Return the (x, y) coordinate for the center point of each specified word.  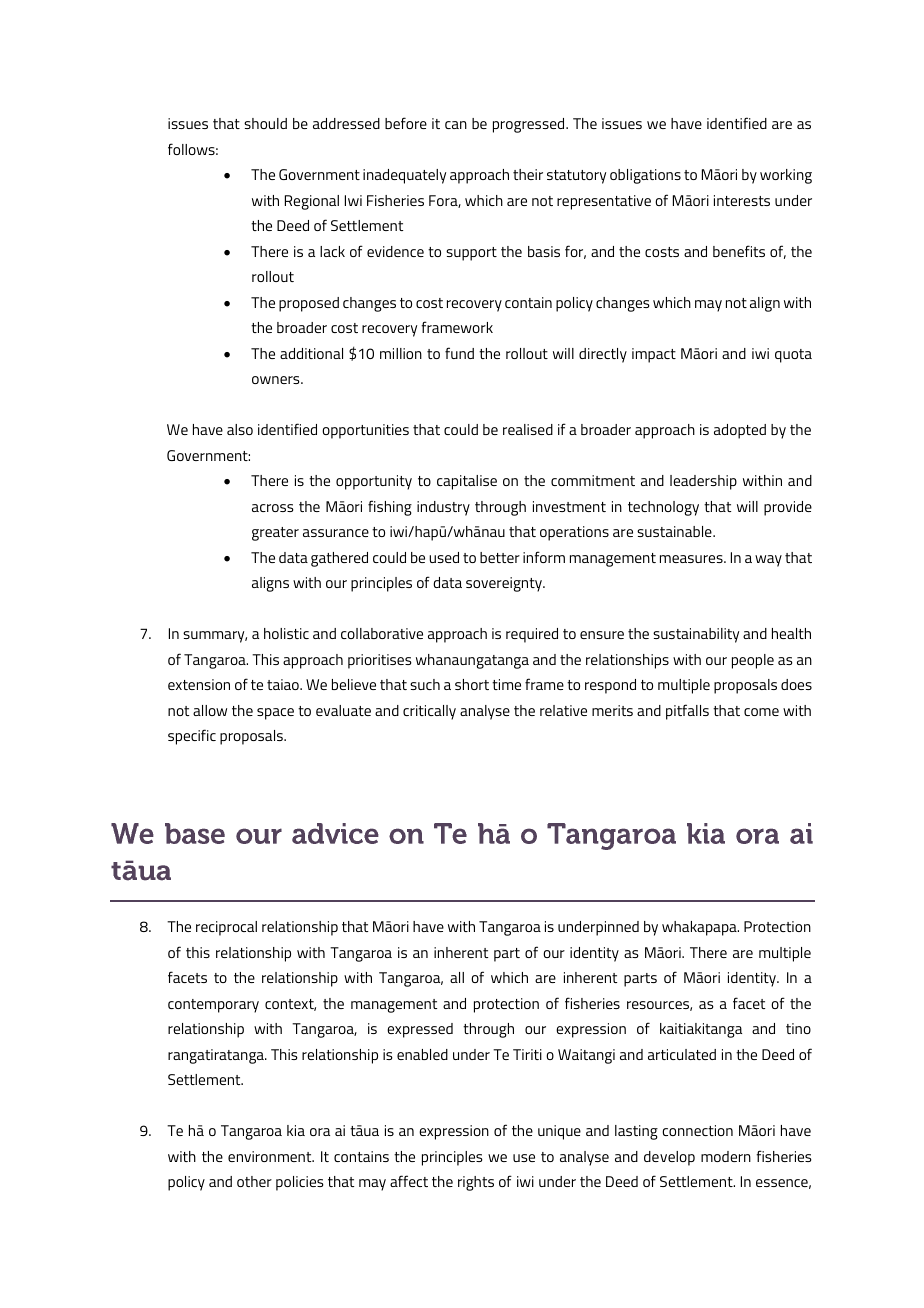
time (506, 684)
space (275, 714)
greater (275, 534)
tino (798, 1028)
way (768, 561)
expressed (420, 1030)
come (761, 712)
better (500, 557)
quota (793, 356)
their (528, 174)
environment (271, 1156)
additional (311, 353)
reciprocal (226, 928)
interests (742, 200)
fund (459, 353)
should (265, 123)
